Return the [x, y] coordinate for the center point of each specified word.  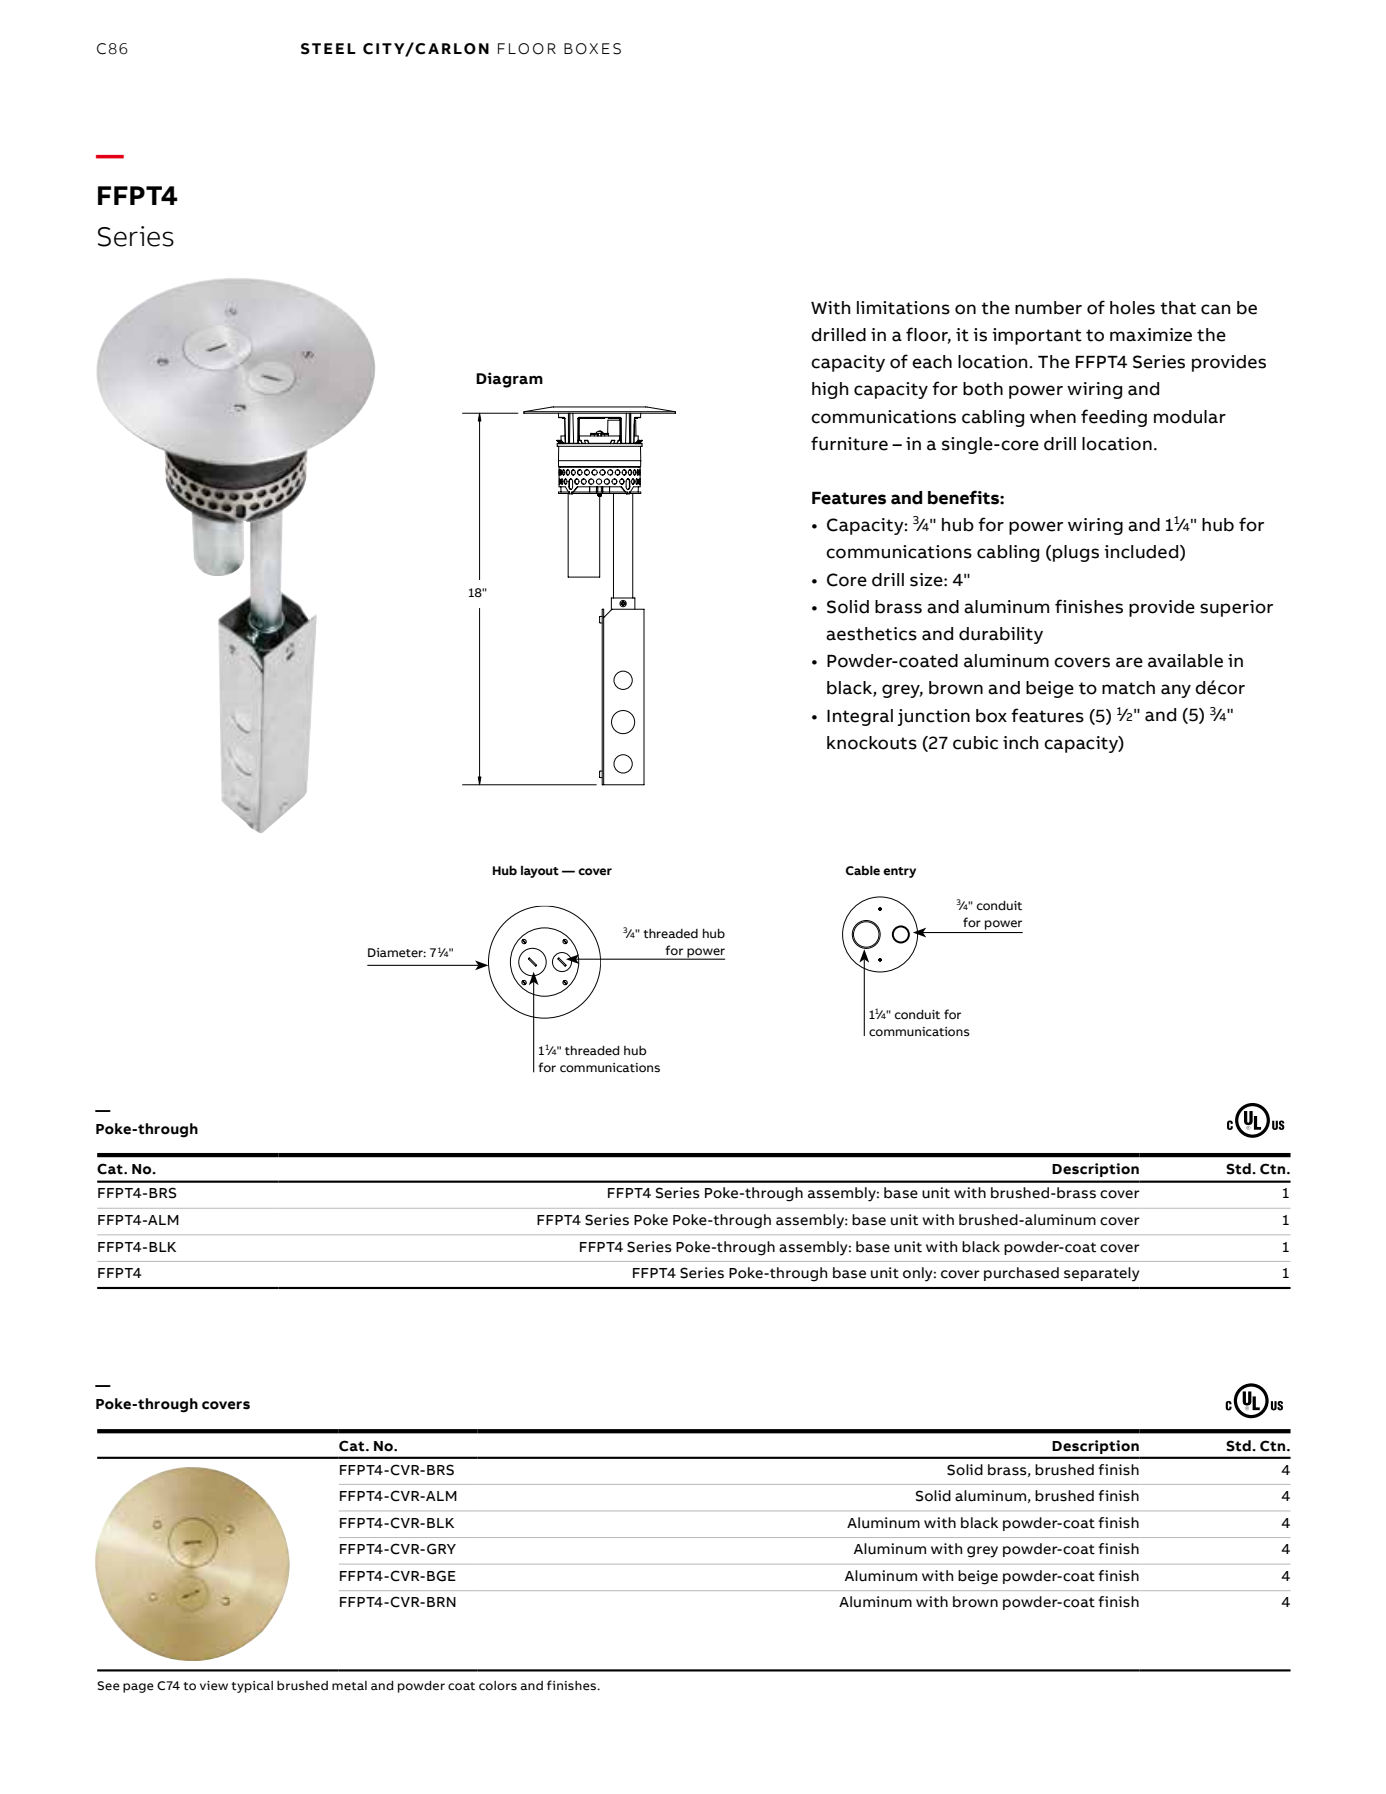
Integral [860, 717]
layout [540, 872]
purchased [1021, 1274]
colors [498, 1685]
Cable [863, 870]
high [830, 390]
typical [252, 1687]
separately [1101, 1274]
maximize [1151, 335]
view [214, 1686]
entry [899, 872]
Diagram [509, 380]
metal [349, 1685]
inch [1021, 743]
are [1129, 662]
